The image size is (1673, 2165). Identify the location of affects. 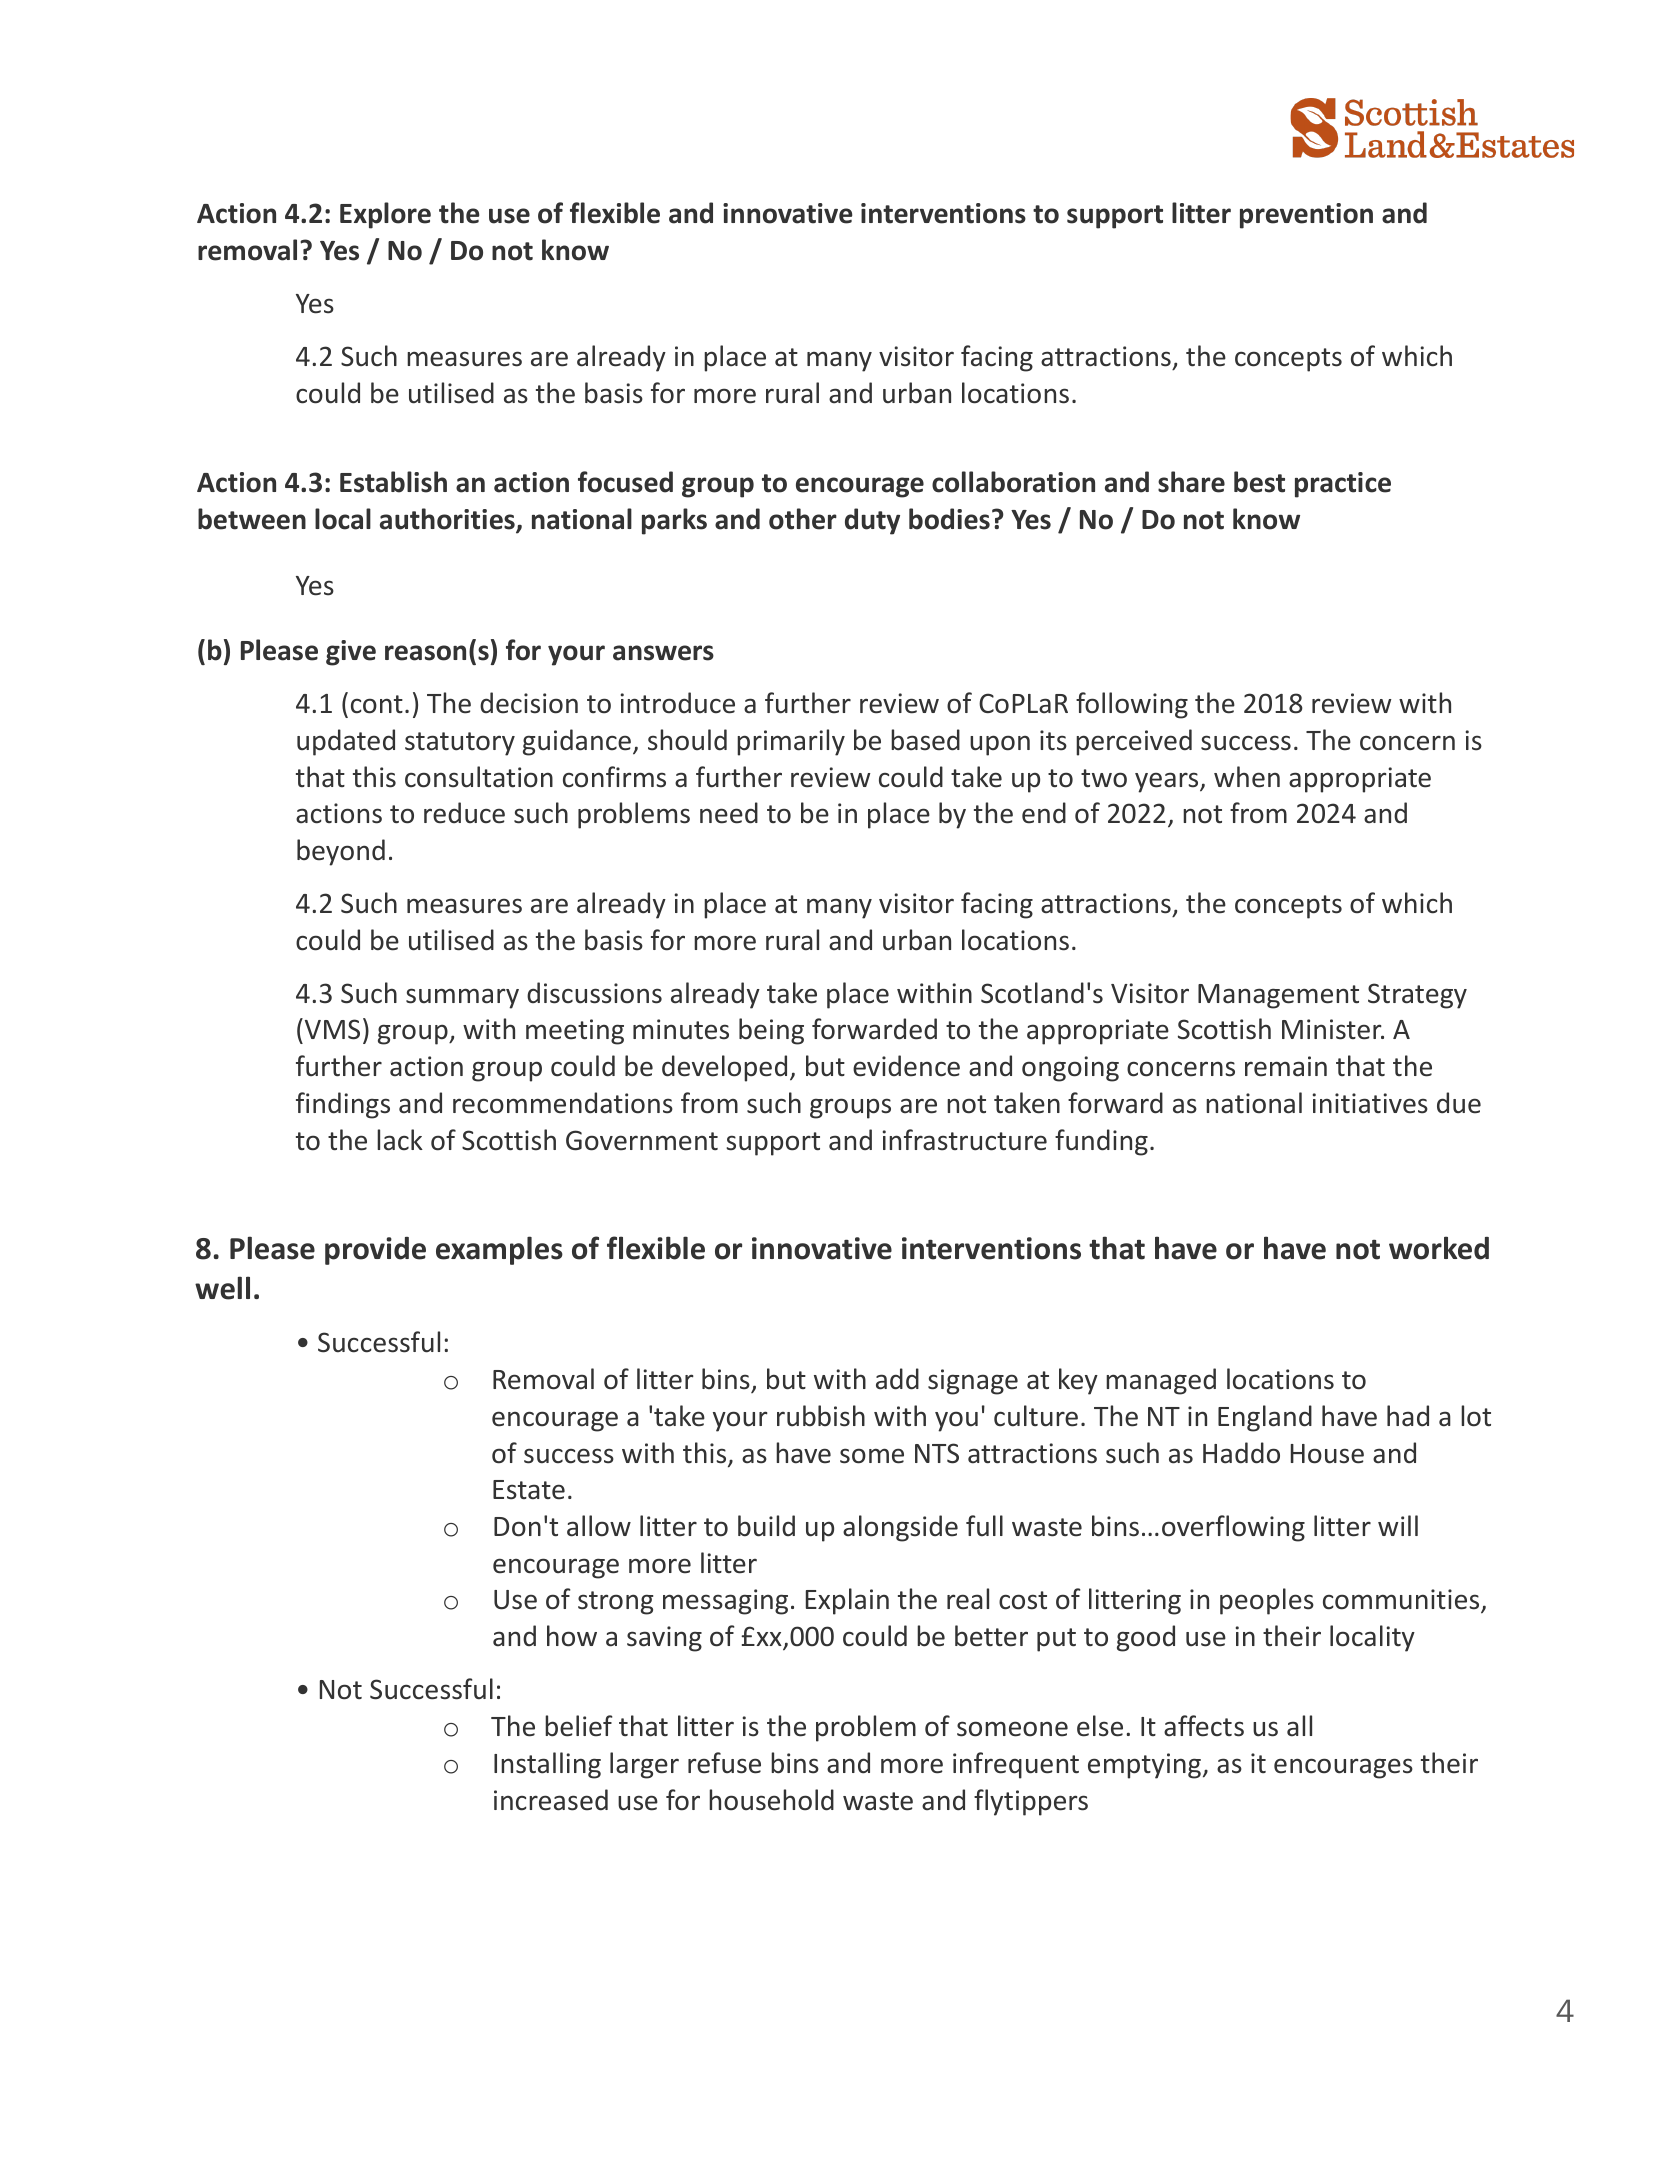
(1204, 1726).
